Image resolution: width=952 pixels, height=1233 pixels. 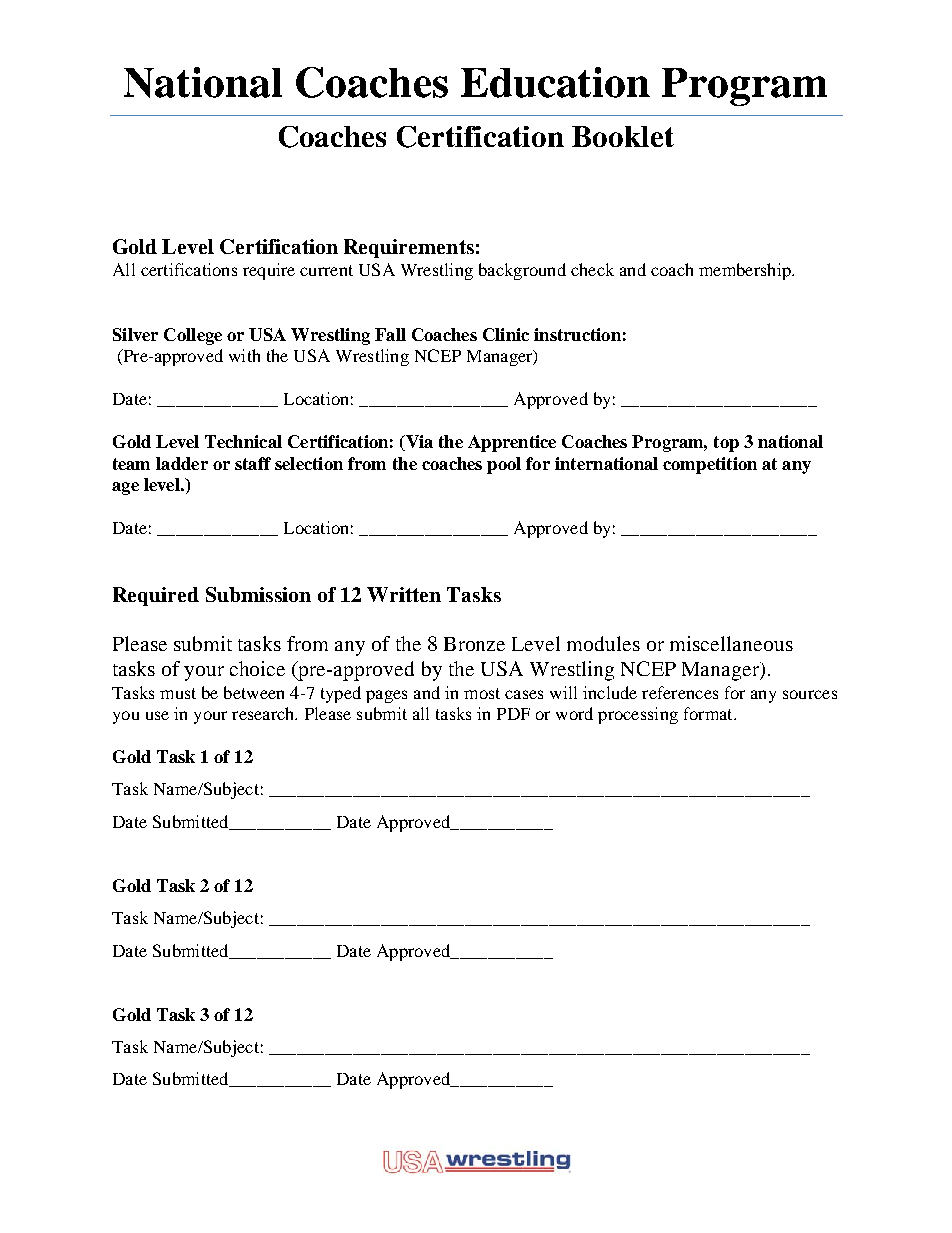 I want to click on must, so click(x=178, y=693).
